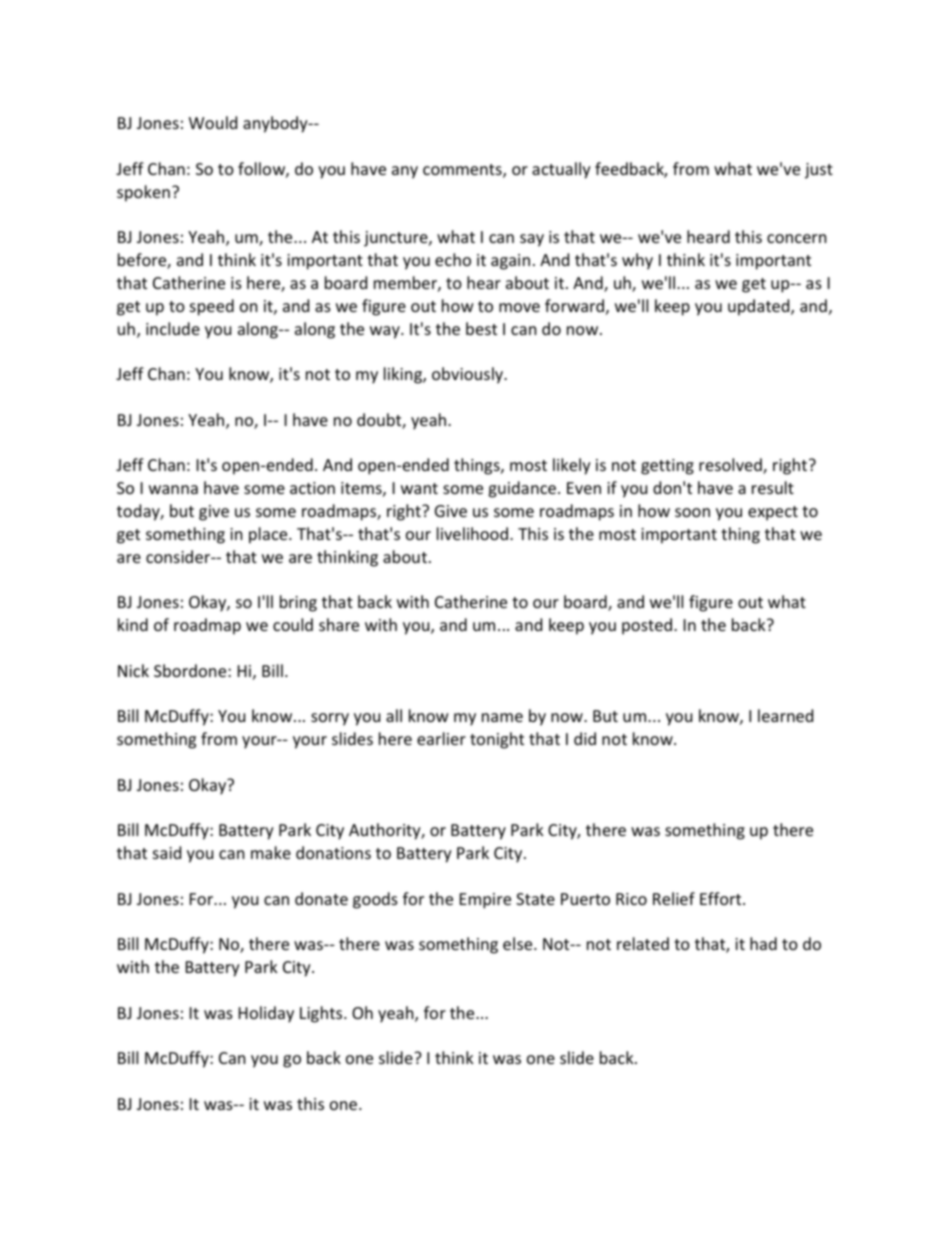 The image size is (952, 1233). Describe the element at coordinates (133, 670) in the image. I see `Nick` at that location.
